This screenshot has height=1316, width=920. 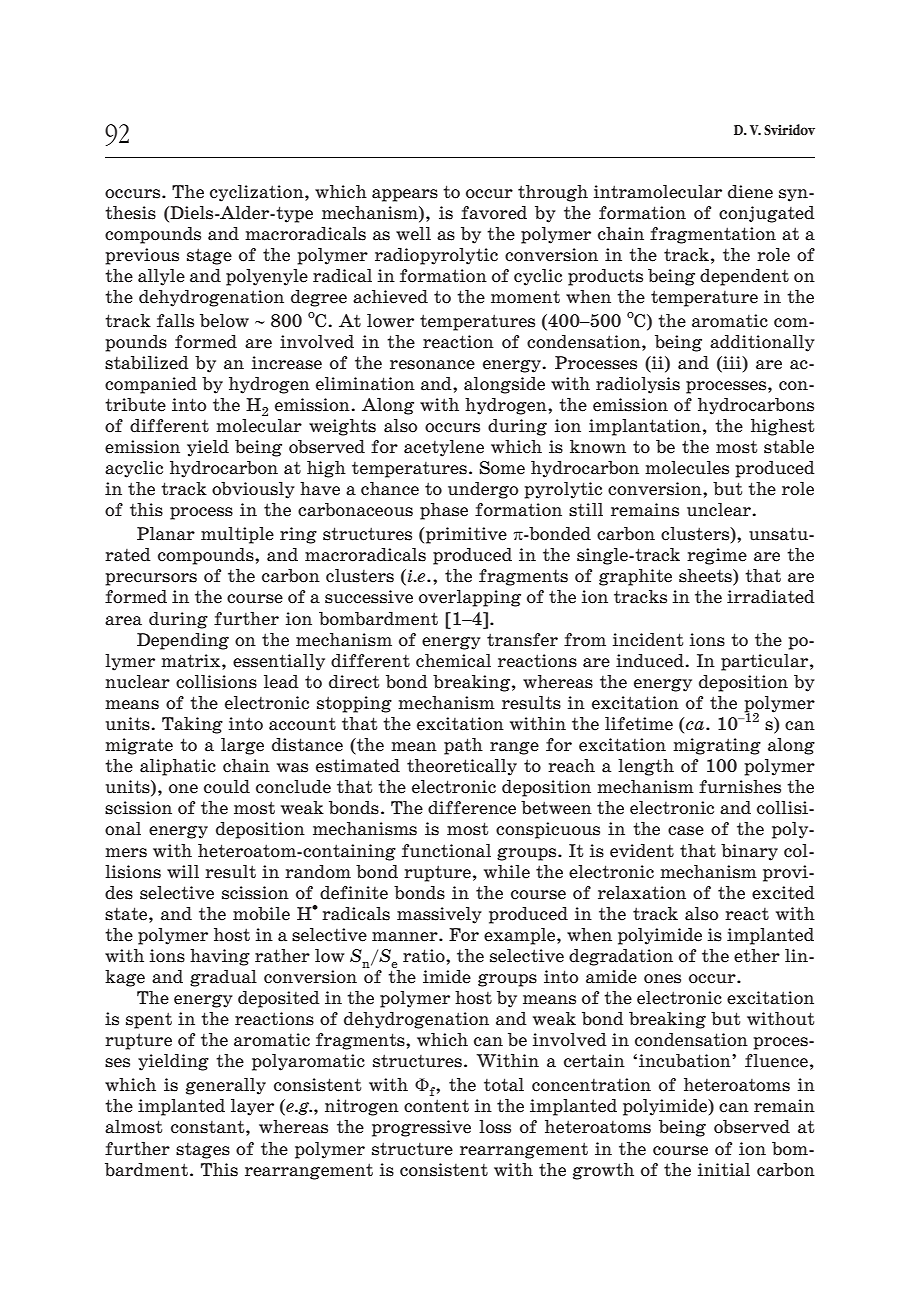 I want to click on chemical, so click(x=453, y=661).
